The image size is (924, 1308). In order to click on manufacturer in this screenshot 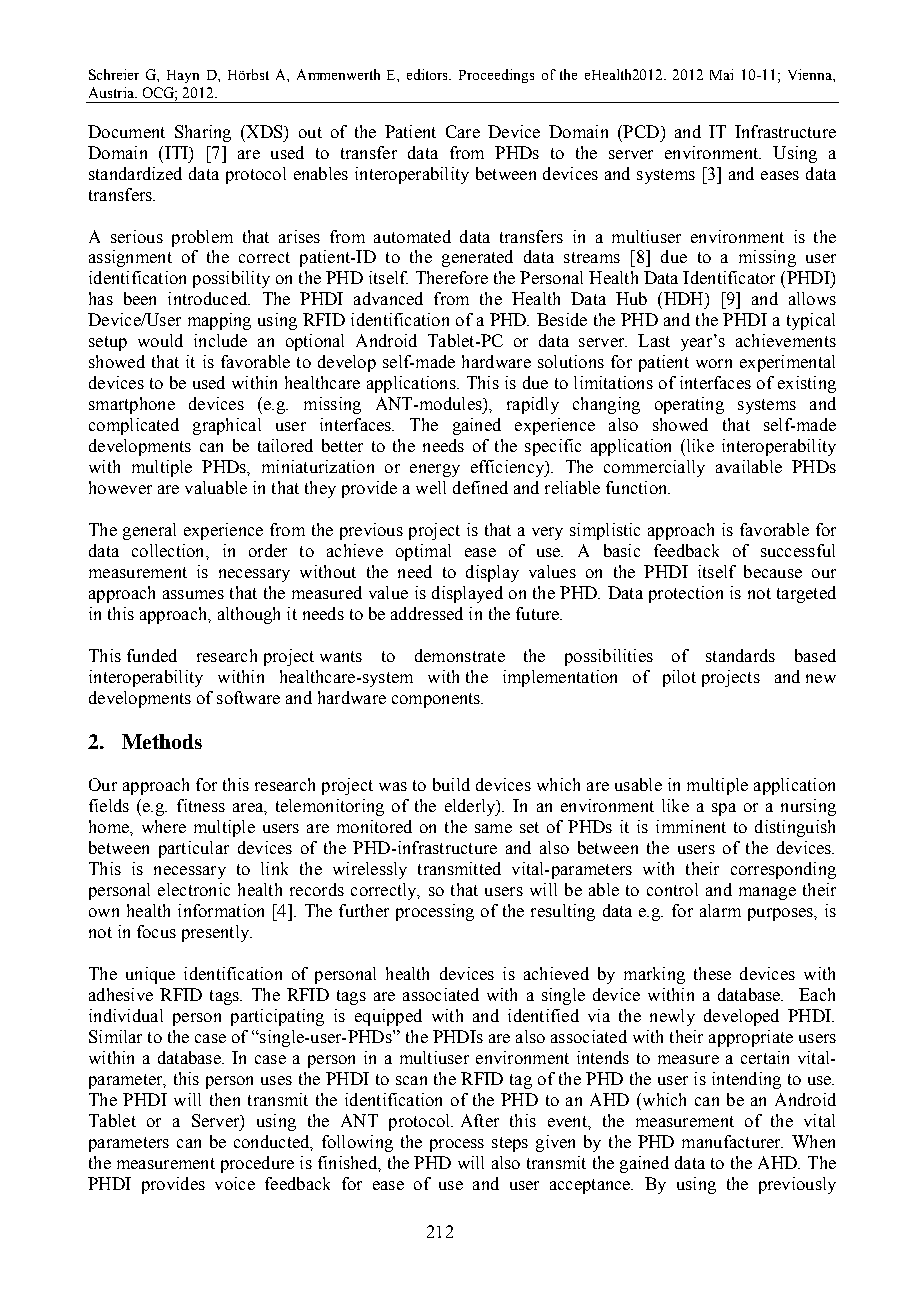, I will do `click(732, 1141)`.
